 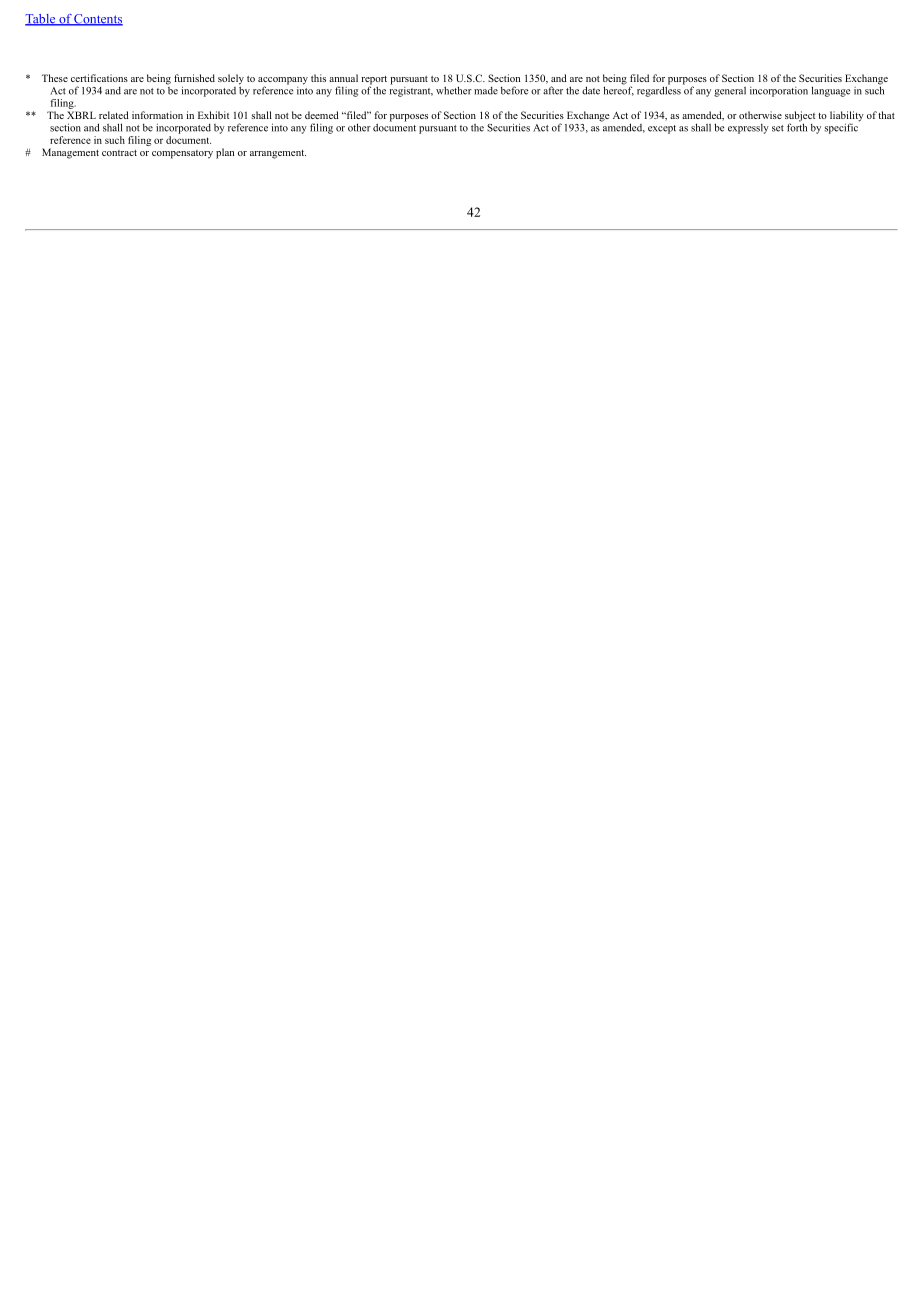 What do you see at coordinates (41, 20) in the screenshot?
I see `Table` at bounding box center [41, 20].
